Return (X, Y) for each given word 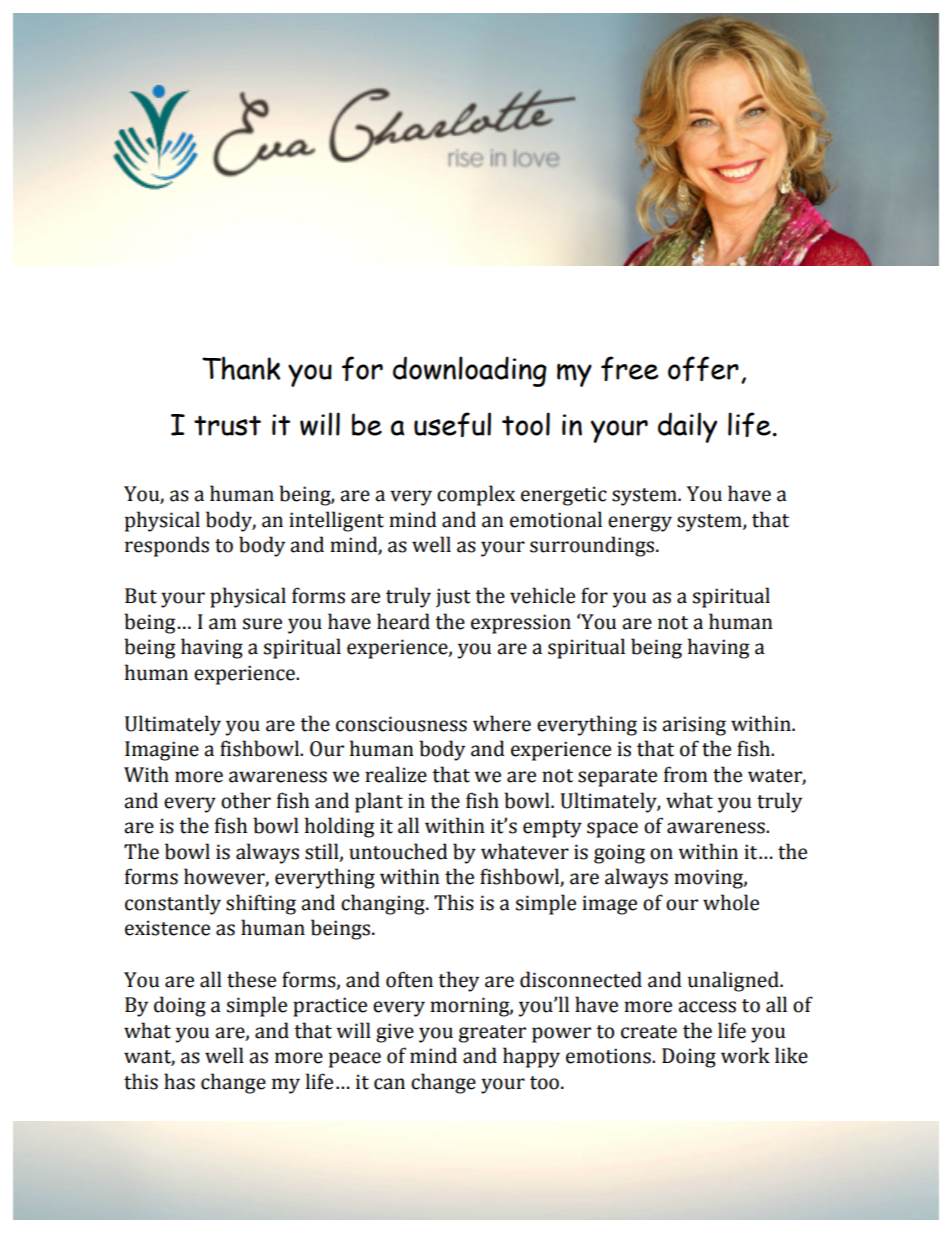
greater (492, 1034)
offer (703, 368)
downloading (470, 371)
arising (694, 726)
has (179, 1081)
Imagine (162, 751)
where (502, 723)
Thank (241, 368)
